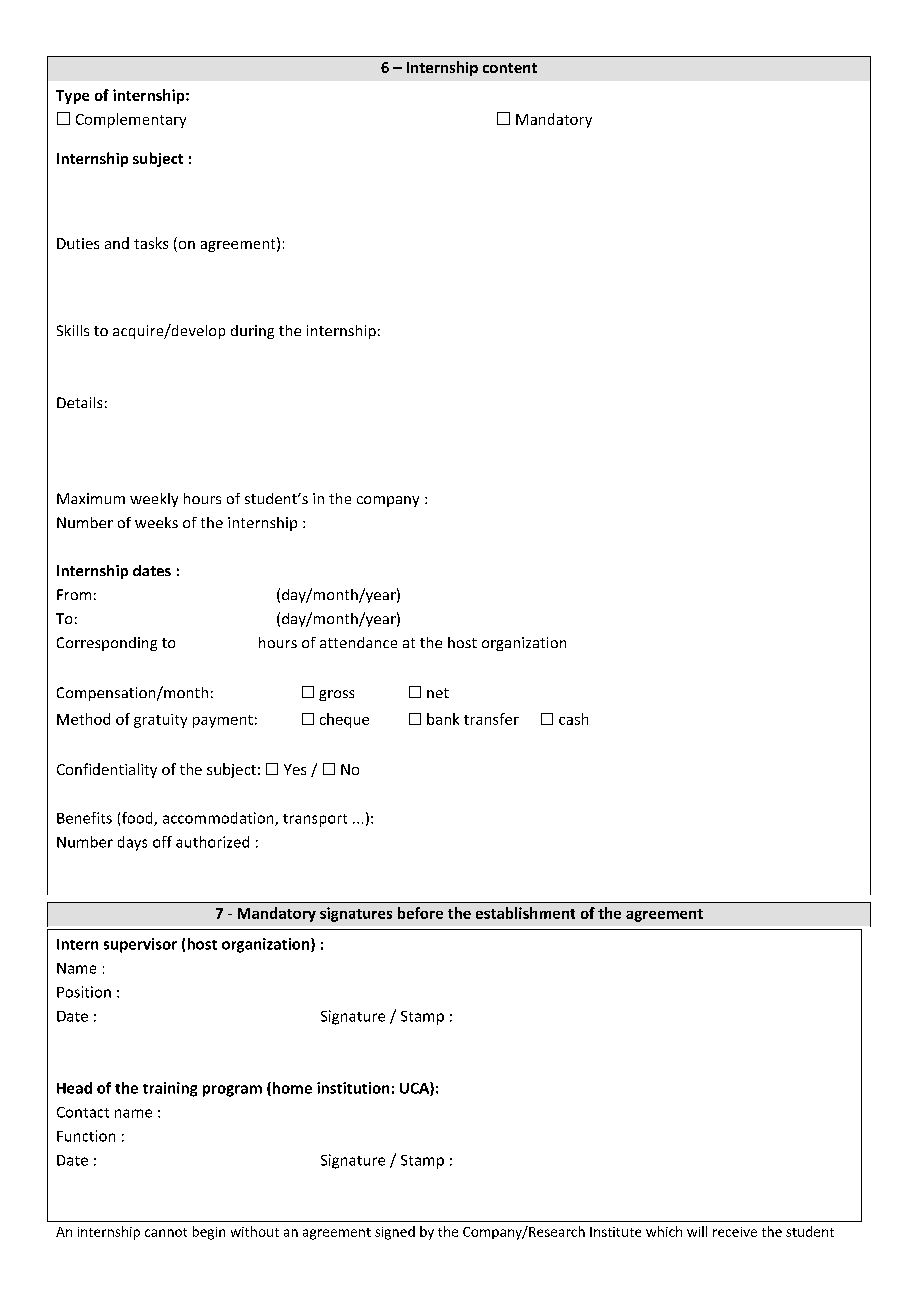  What do you see at coordinates (510, 68) in the page?
I see `content` at bounding box center [510, 68].
